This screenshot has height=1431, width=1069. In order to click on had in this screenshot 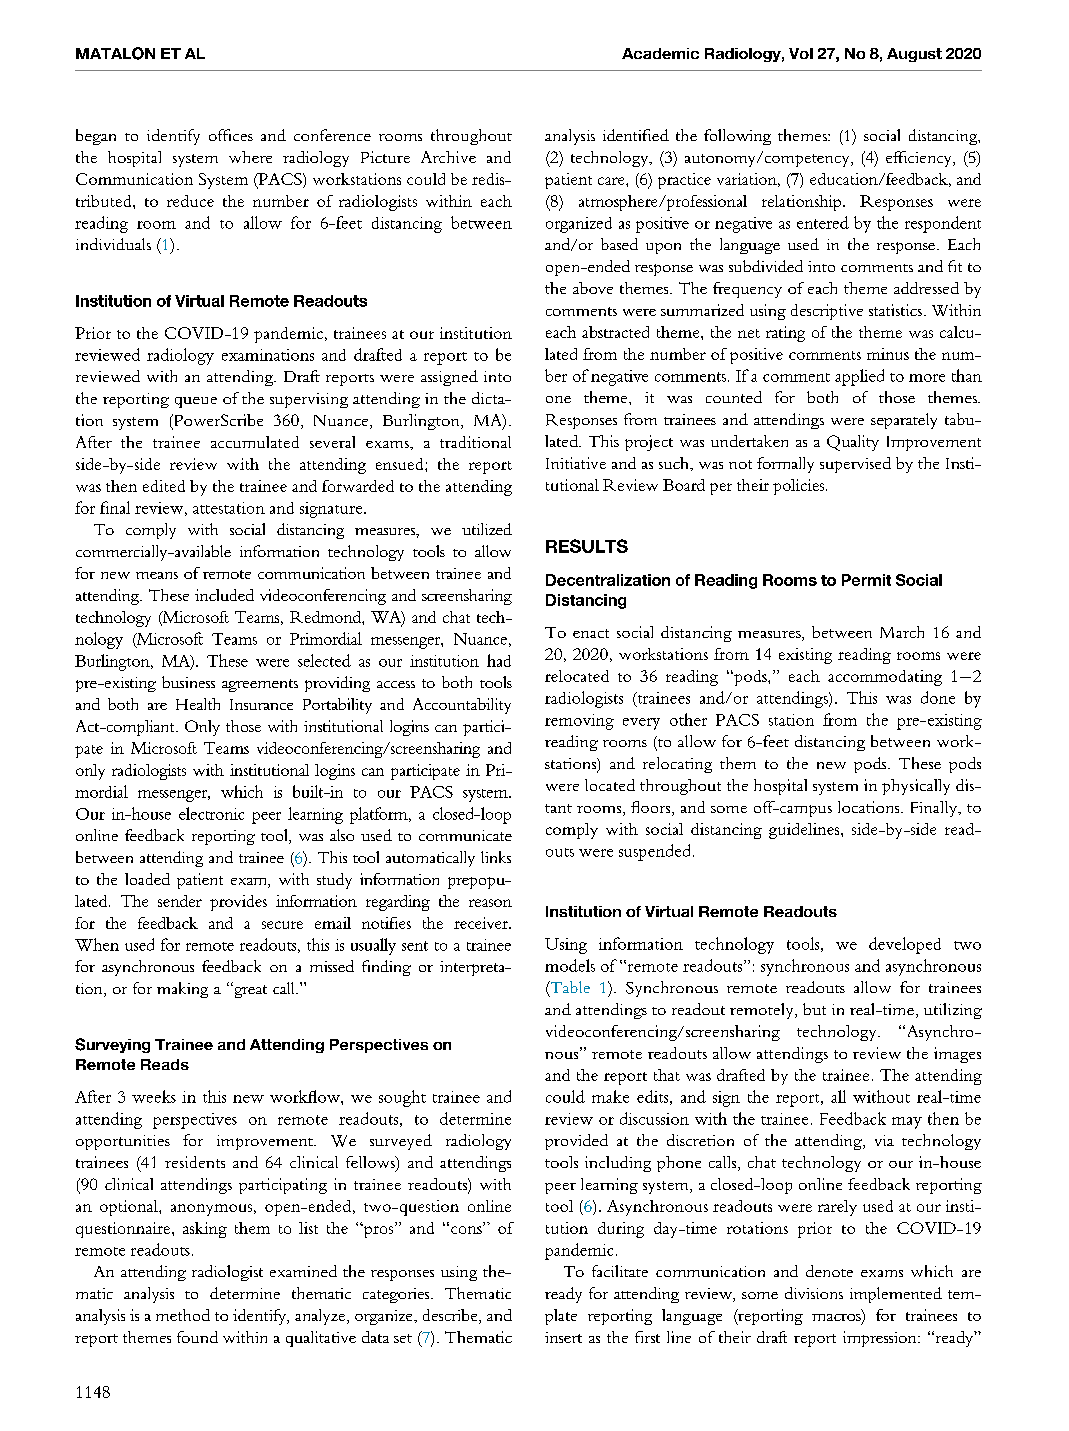, I will do `click(499, 660)`.
